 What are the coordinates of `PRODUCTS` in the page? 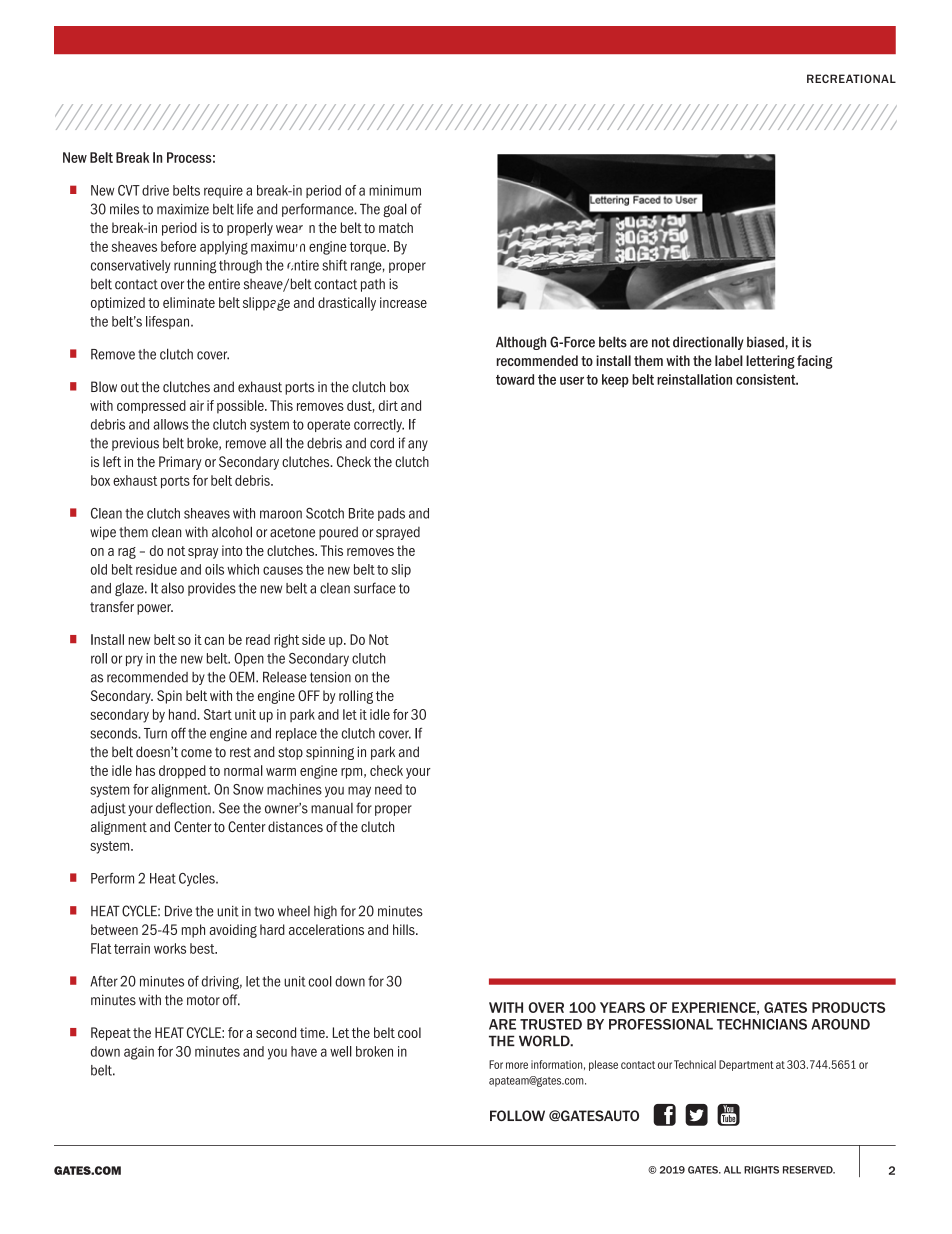 It's located at (848, 1007).
